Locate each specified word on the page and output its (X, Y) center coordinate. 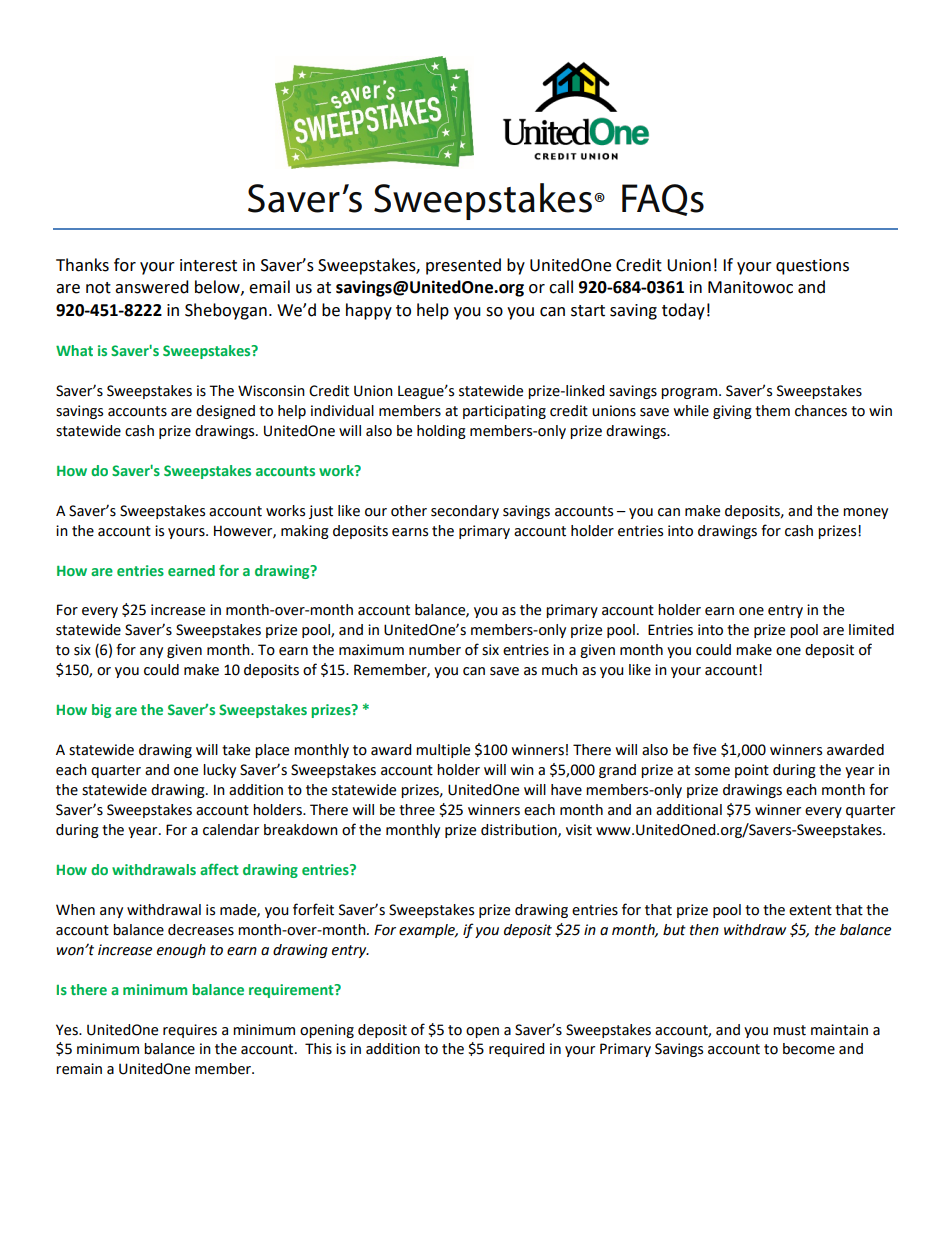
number (435, 650)
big (101, 711)
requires (190, 1031)
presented (463, 266)
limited (871, 630)
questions (812, 267)
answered (152, 287)
